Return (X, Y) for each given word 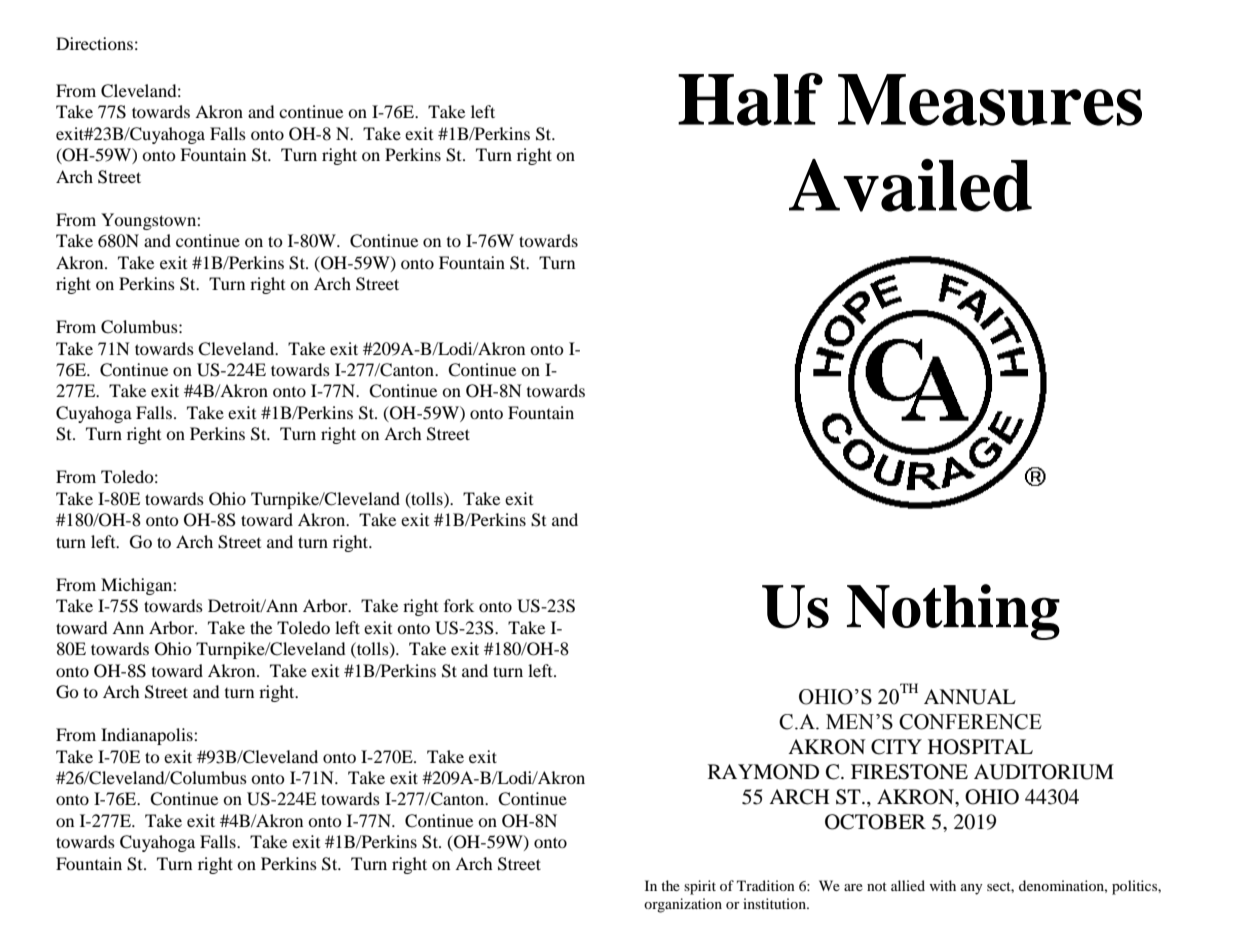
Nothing (953, 612)
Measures (990, 100)
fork (459, 605)
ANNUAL (970, 697)
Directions (94, 43)
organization (683, 905)
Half (750, 99)
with (943, 885)
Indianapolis (148, 736)
